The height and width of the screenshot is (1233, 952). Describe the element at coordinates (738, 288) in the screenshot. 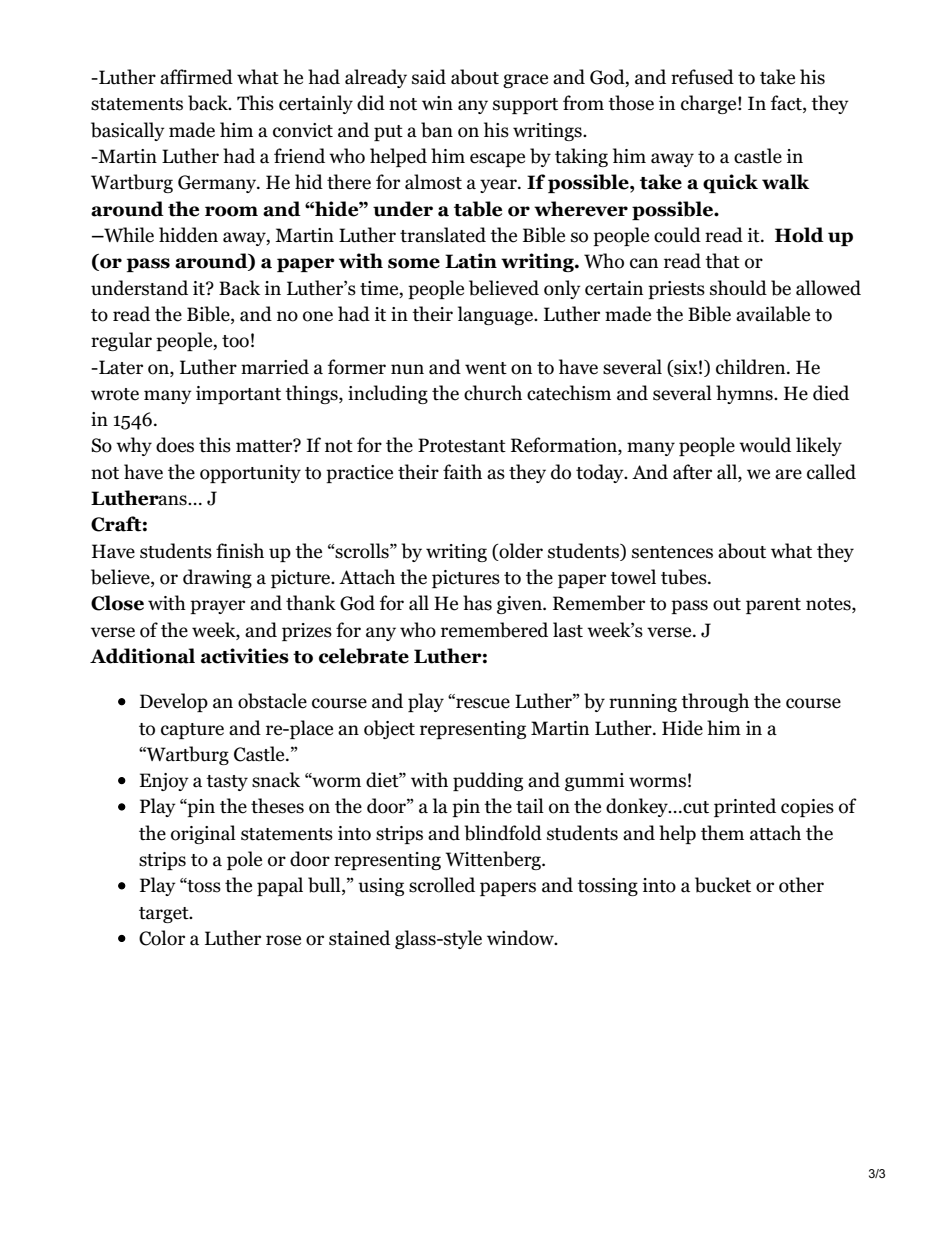

I see `should` at that location.
